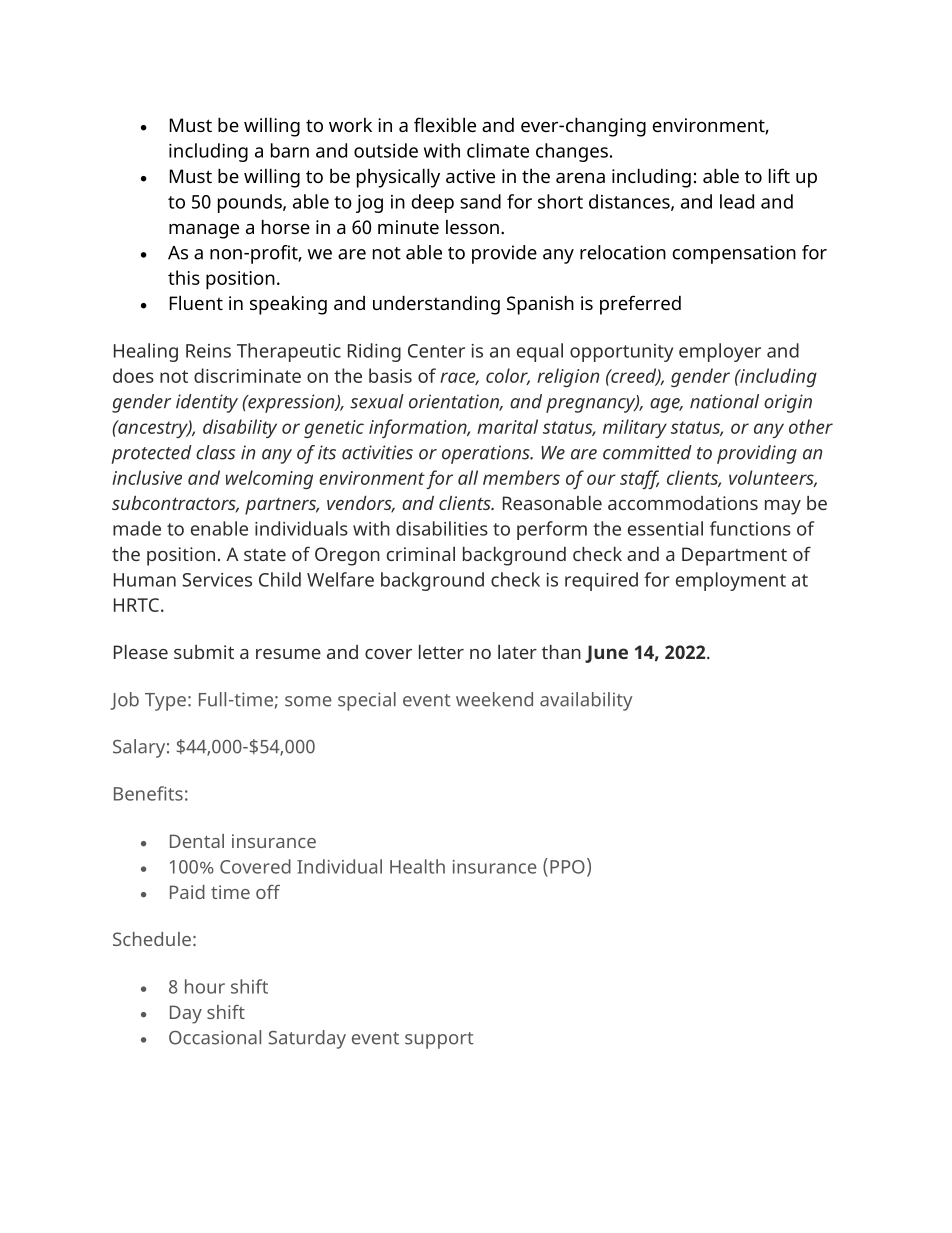 This document has height=1233, width=952. Describe the element at coordinates (470, 176) in the document. I see `active` at that location.
